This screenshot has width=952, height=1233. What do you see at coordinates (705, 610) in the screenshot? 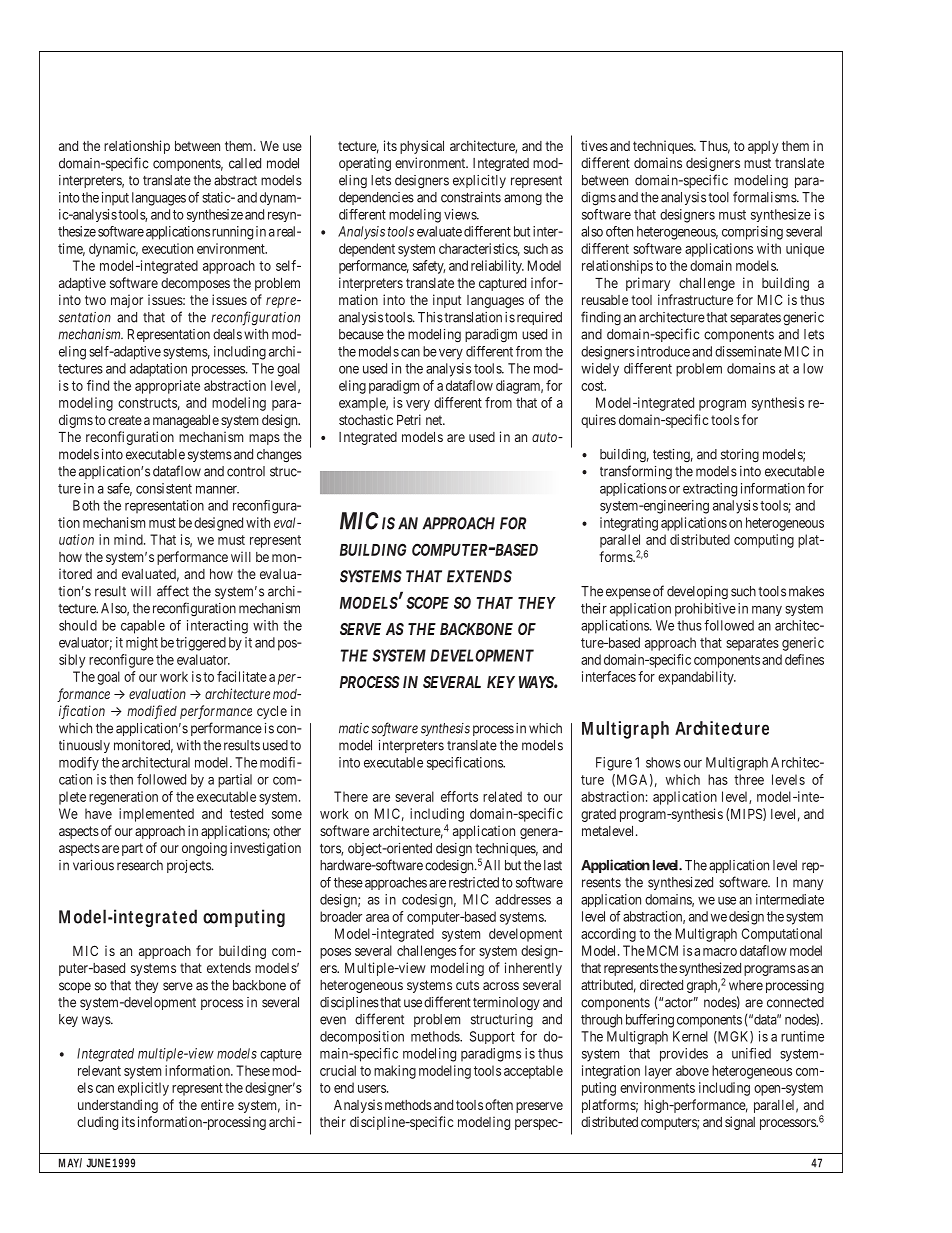
I see `prohibitive` at bounding box center [705, 610].
